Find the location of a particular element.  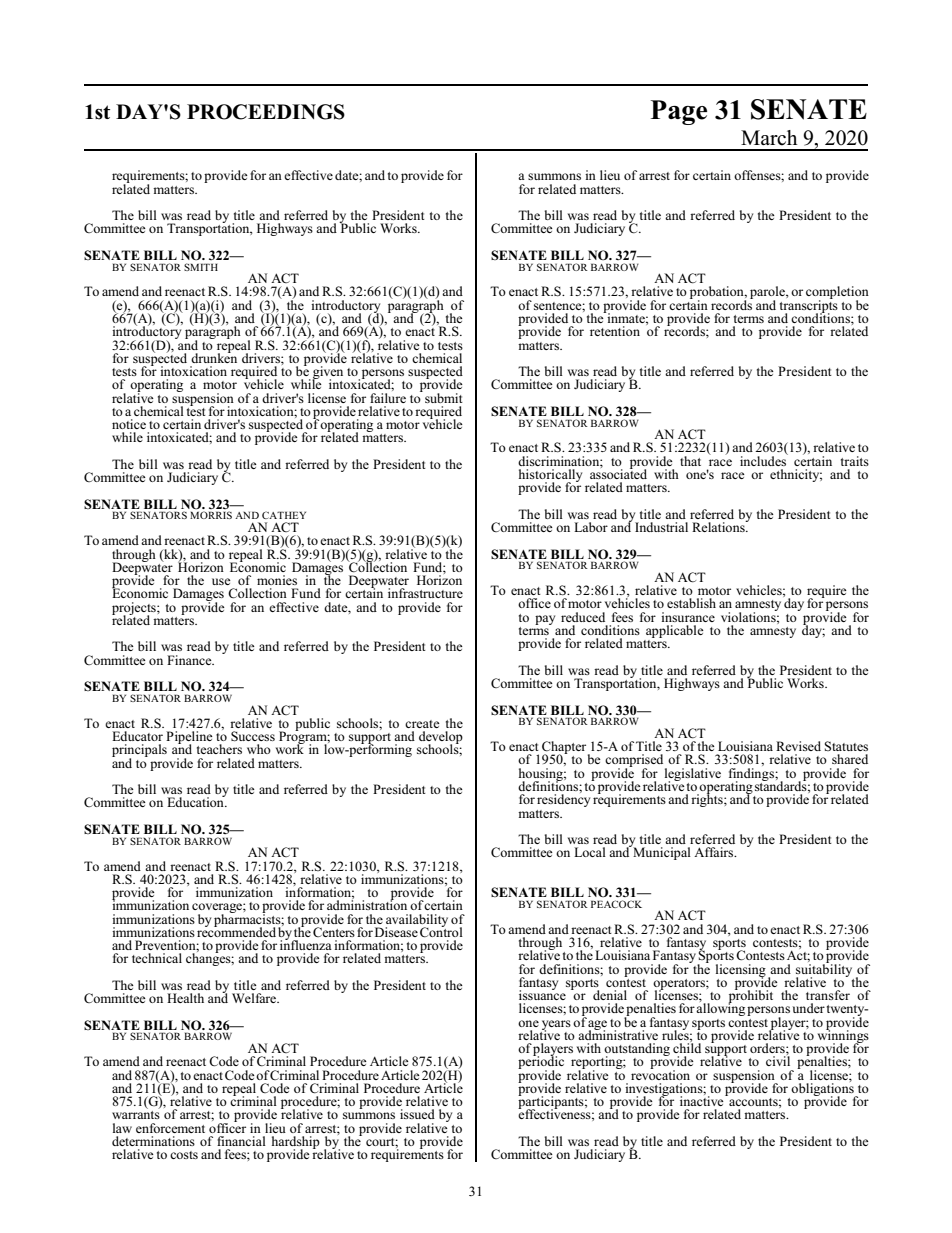

Finance is located at coordinates (190, 660).
